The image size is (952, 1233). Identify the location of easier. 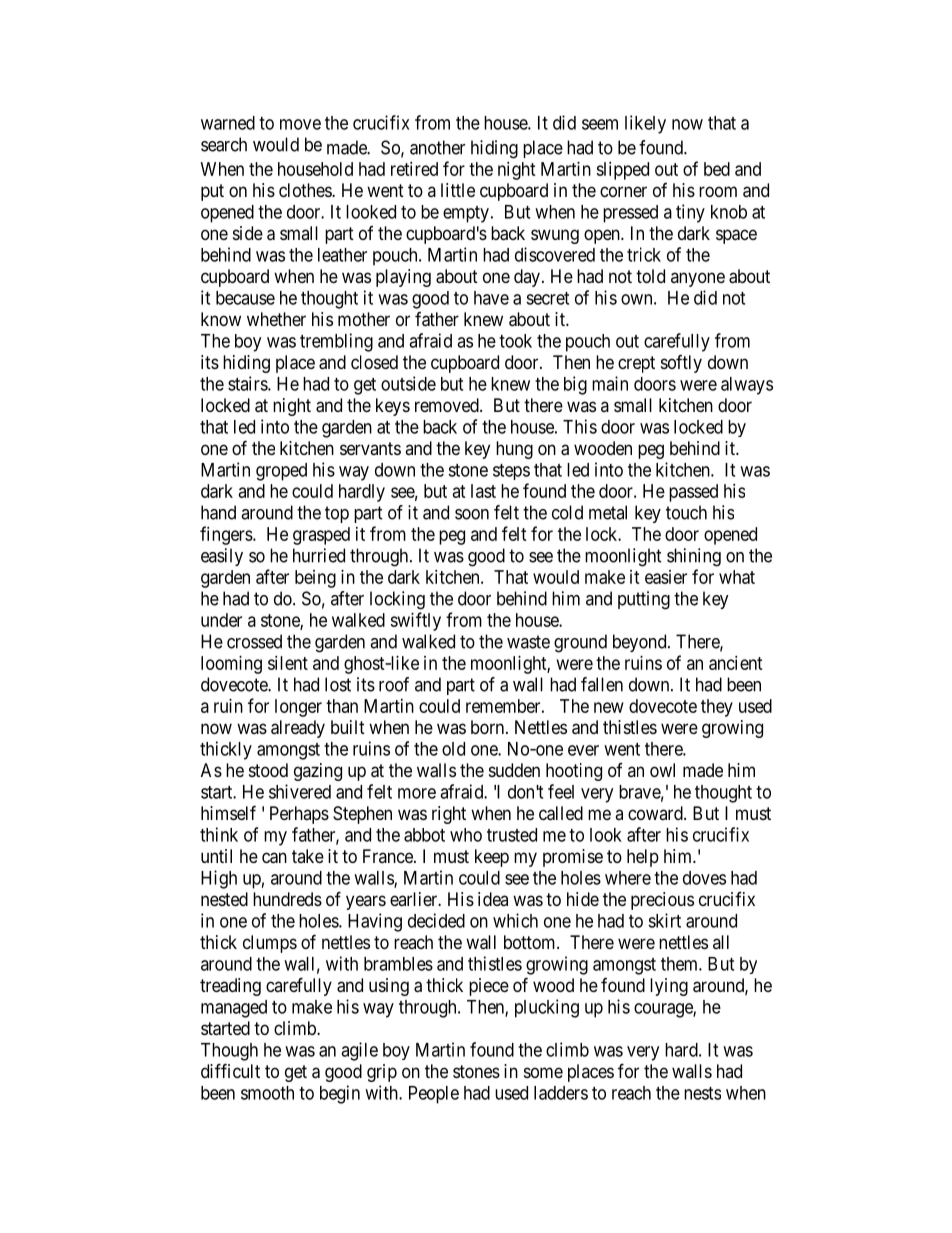
(666, 577).
